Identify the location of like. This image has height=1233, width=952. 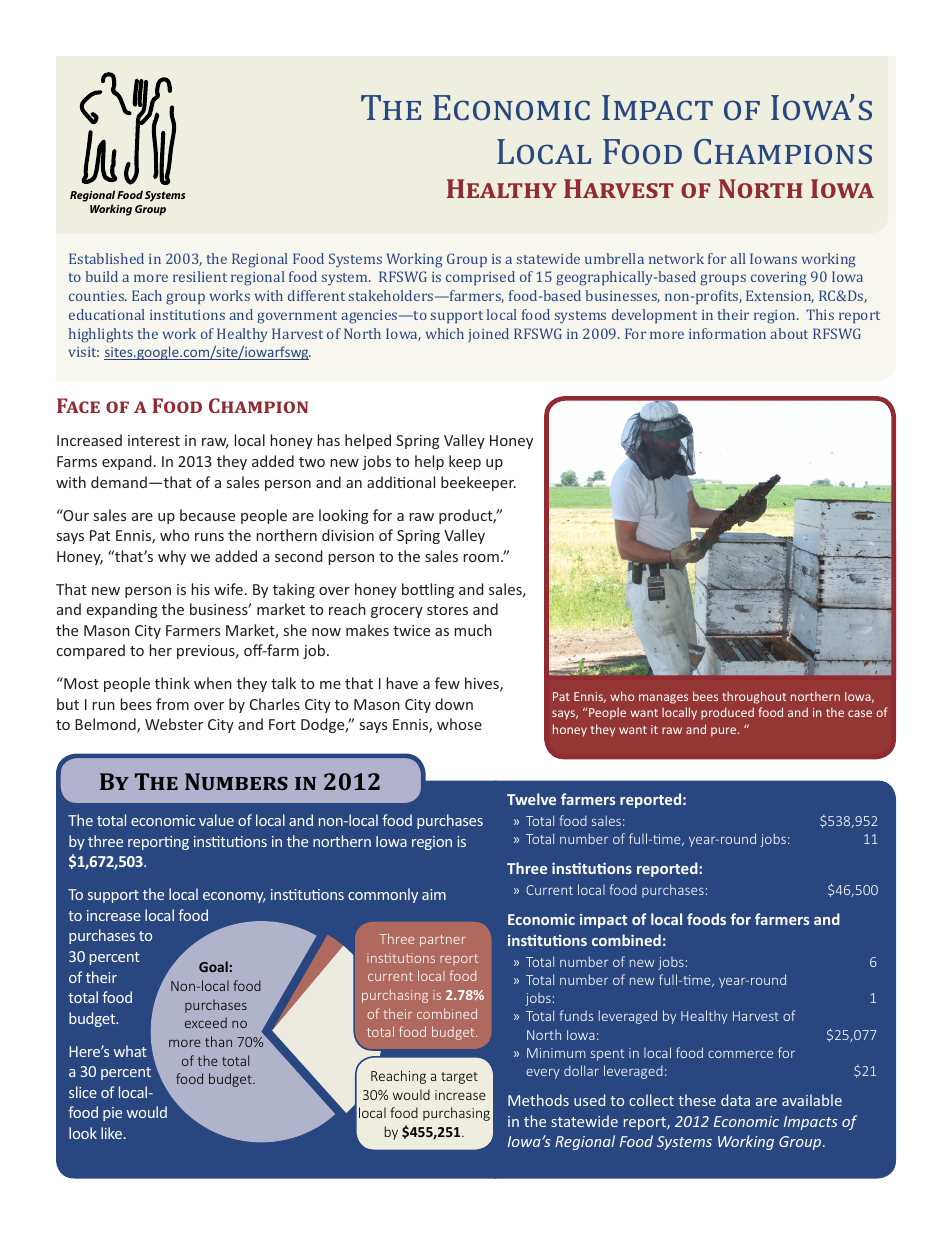
(113, 1133).
